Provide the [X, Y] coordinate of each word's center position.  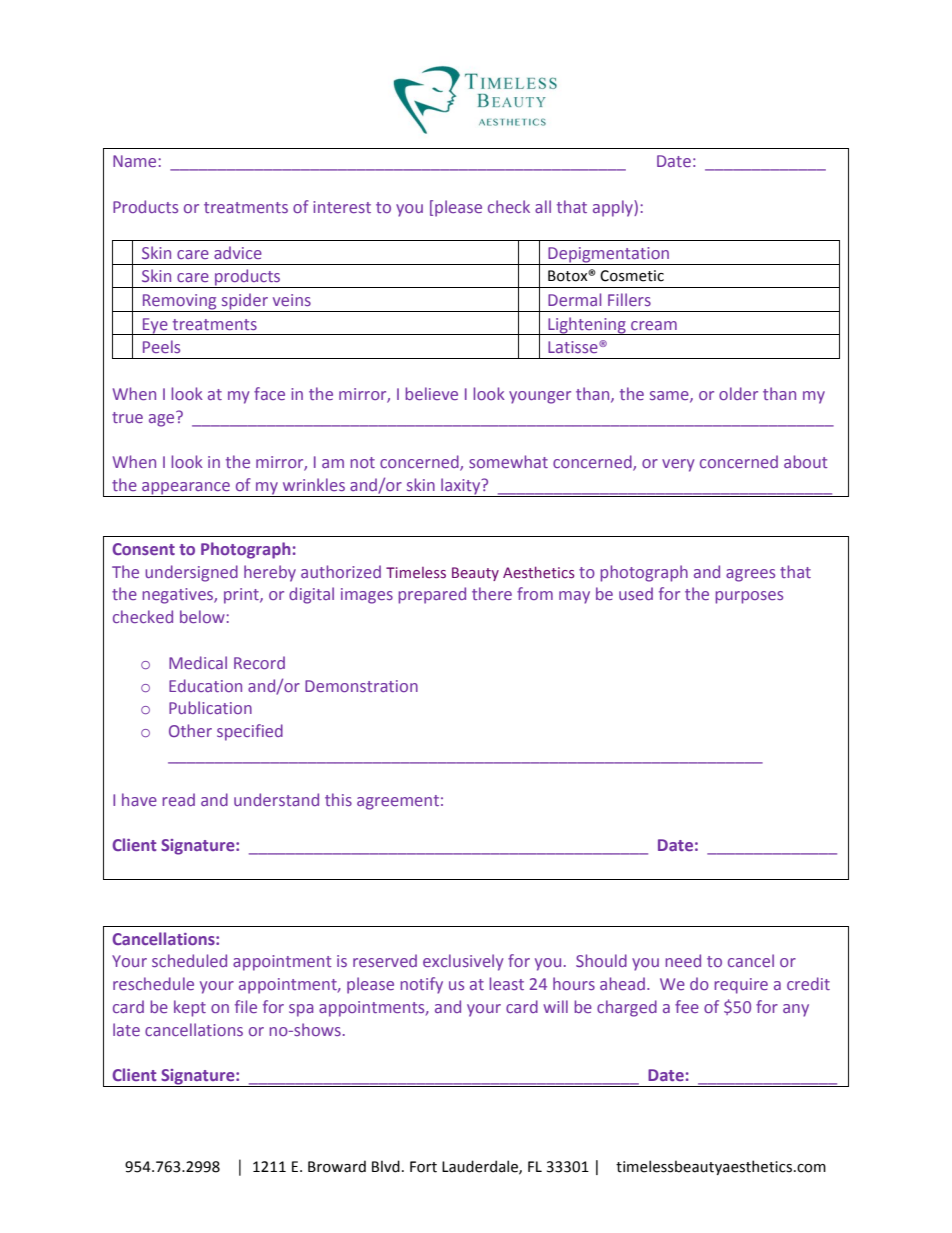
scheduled [189, 960]
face [269, 393]
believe [431, 393]
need [683, 960]
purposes [749, 597]
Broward [337, 1166]
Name [136, 161]
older [738, 393]
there [492, 593]
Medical [198, 662]
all [543, 206]
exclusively [463, 962]
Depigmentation [608, 256]
